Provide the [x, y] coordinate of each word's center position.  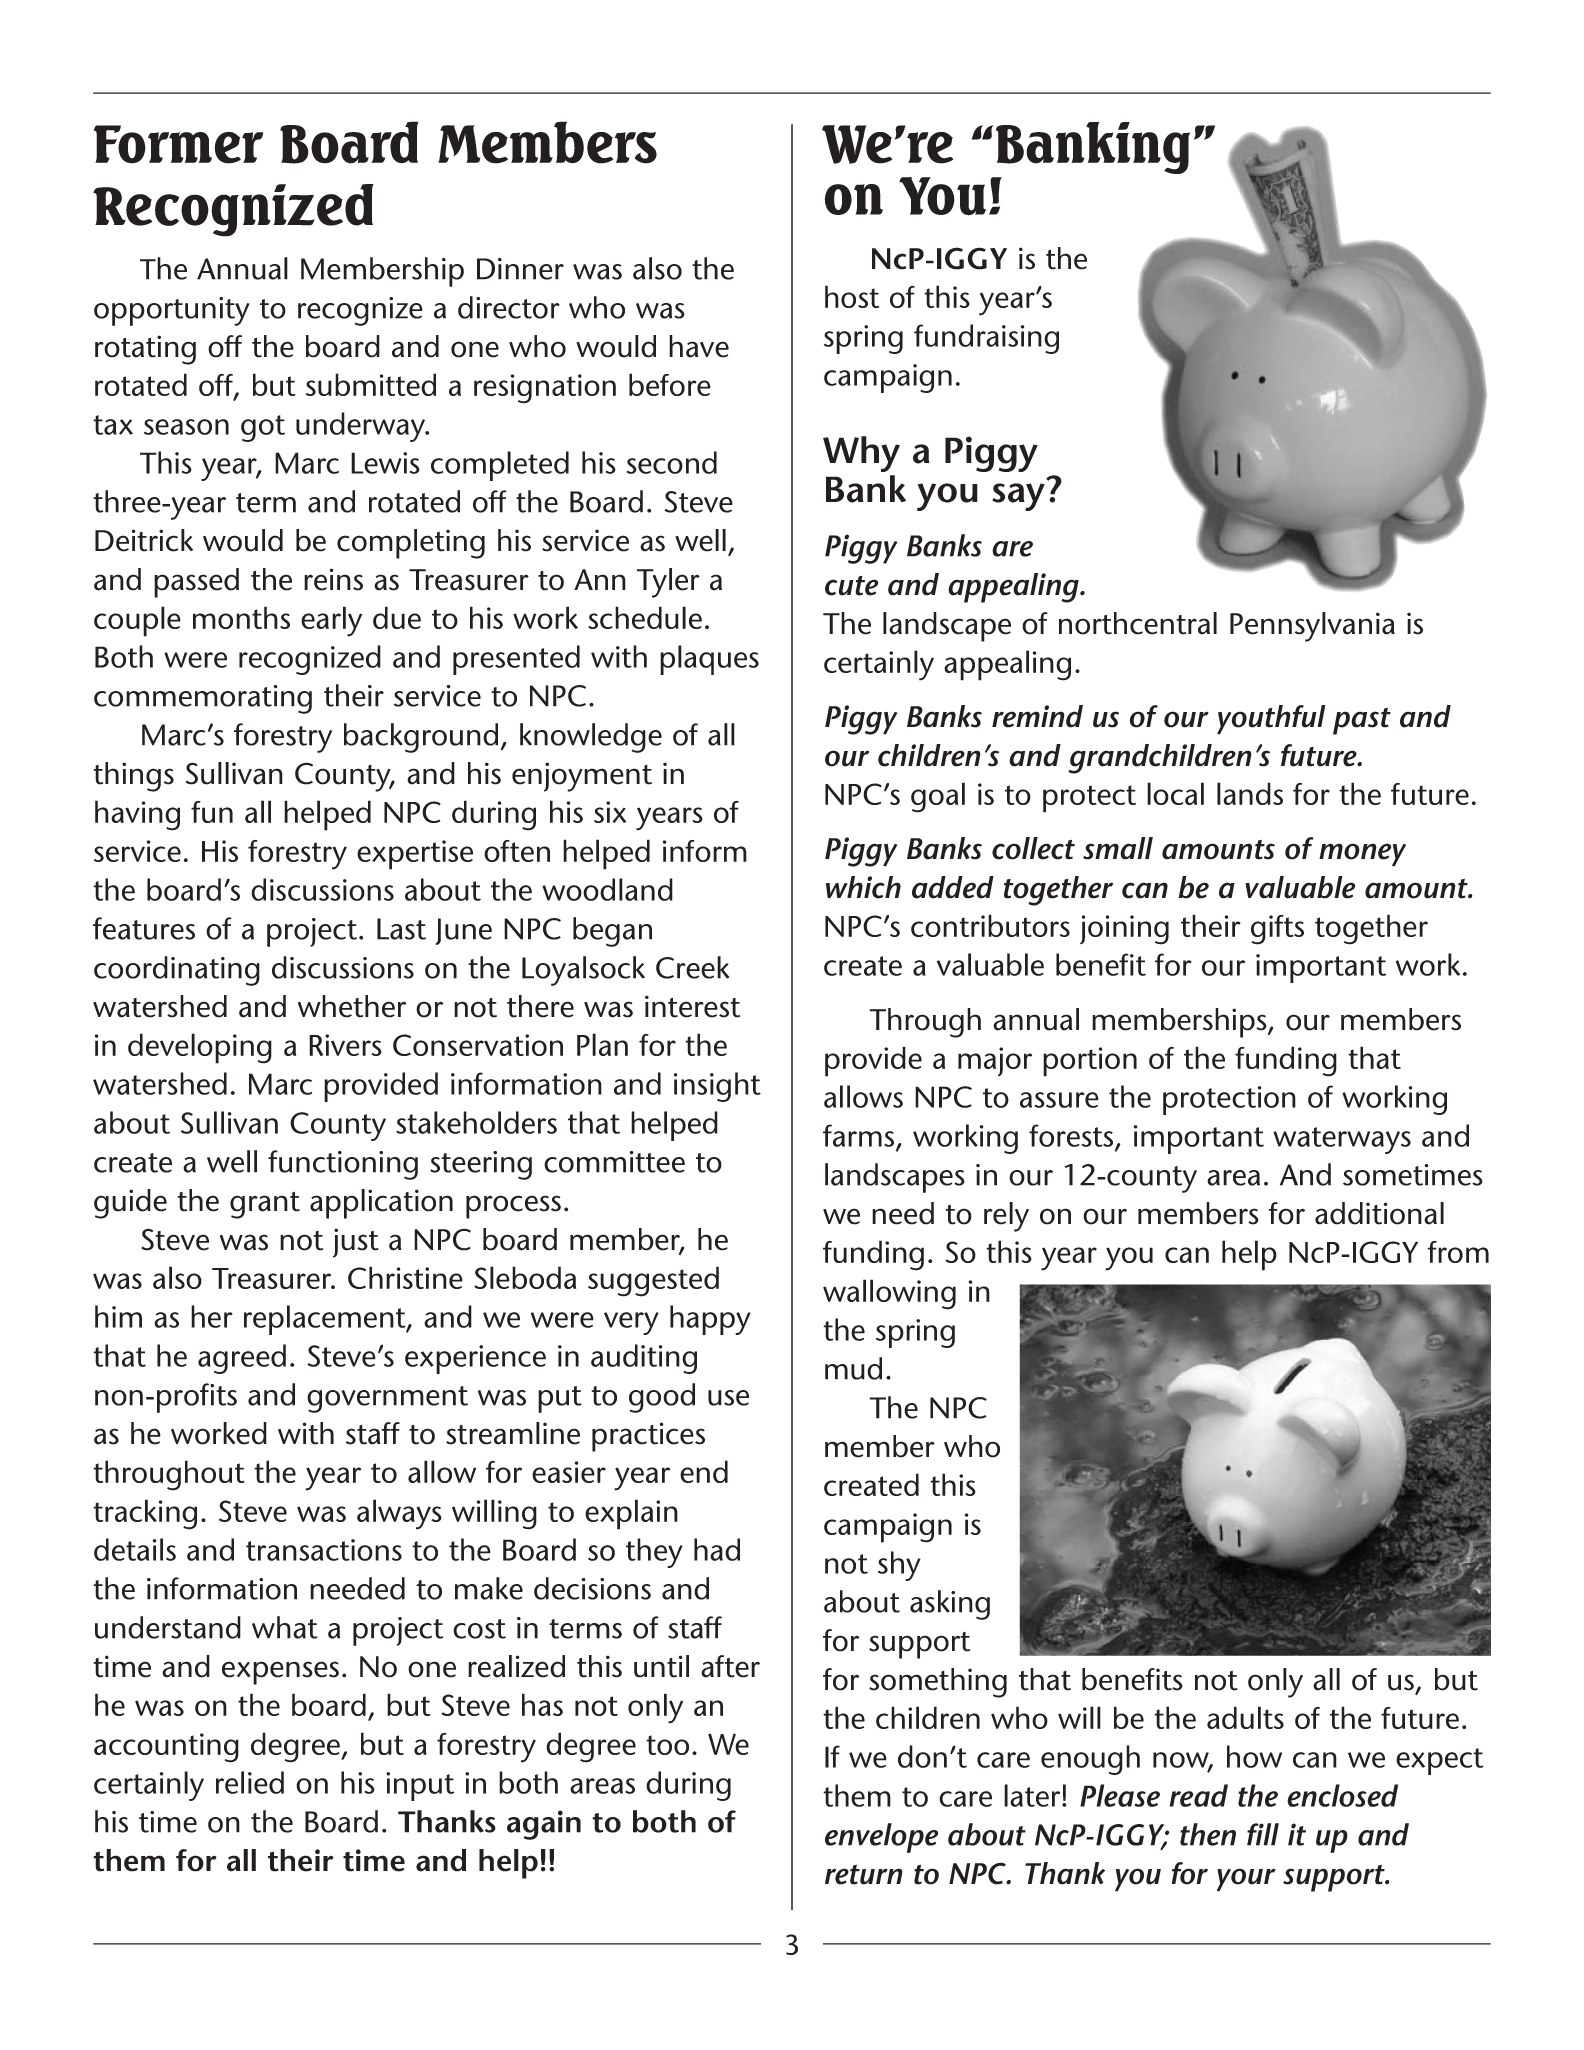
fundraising [986, 339]
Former [178, 144]
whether [352, 1006]
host [852, 296]
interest [692, 1006]
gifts [1277, 930]
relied [250, 1782]
